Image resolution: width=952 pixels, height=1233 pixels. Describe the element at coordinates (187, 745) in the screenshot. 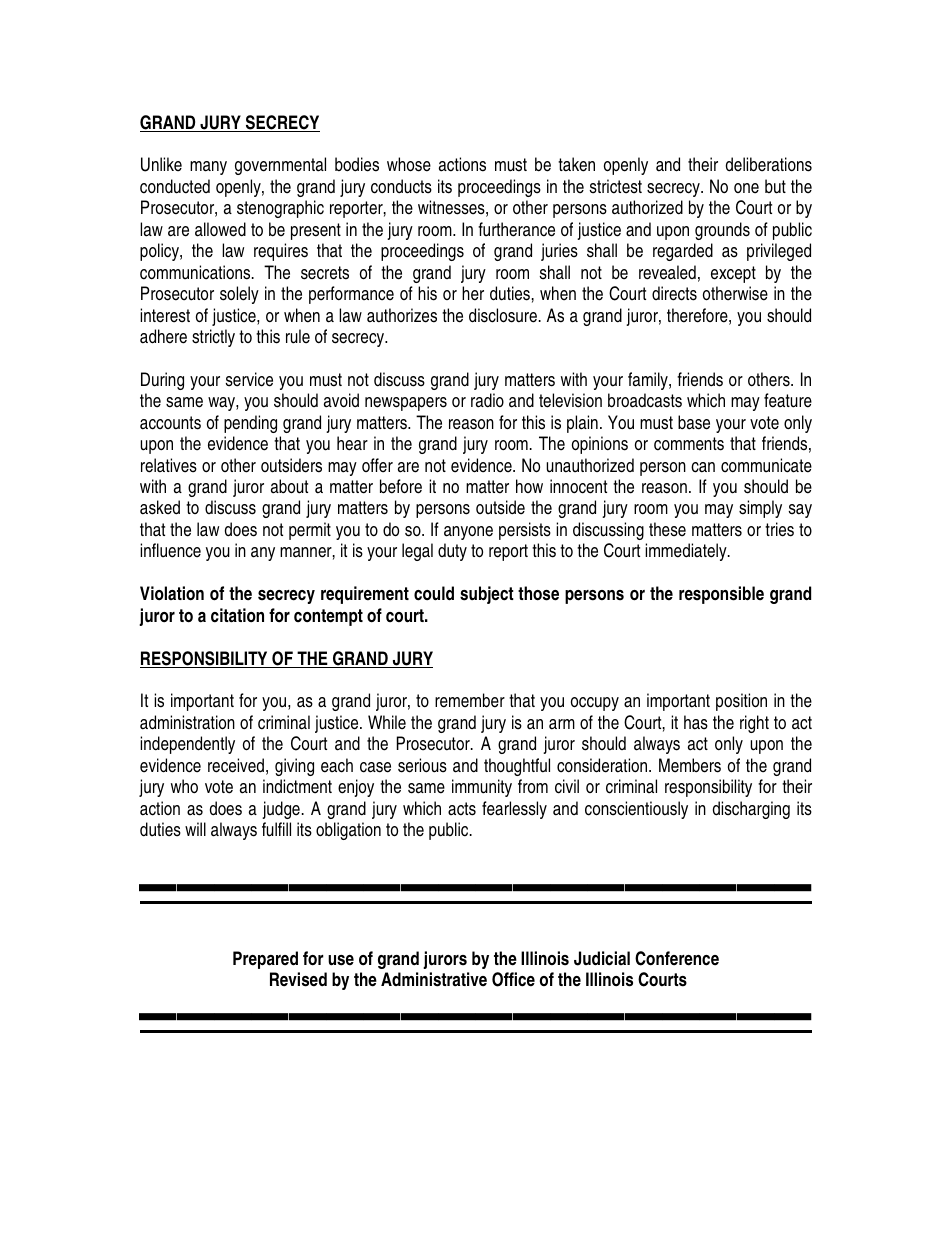

I see `independently` at that location.
